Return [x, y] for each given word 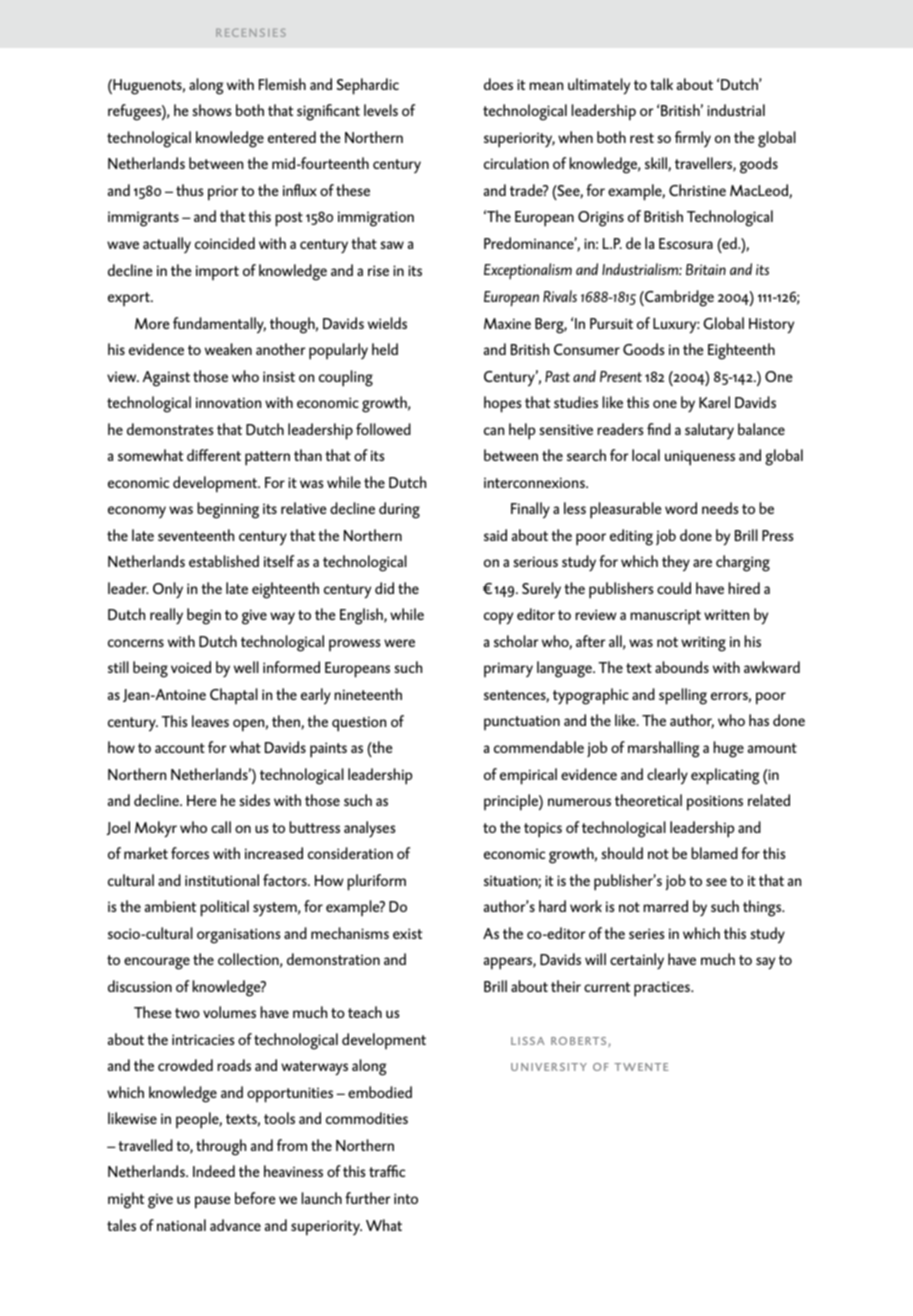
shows [211, 110]
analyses [369, 829]
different [214, 455]
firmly [693, 139]
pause [212, 1202]
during [399, 510]
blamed [714, 853]
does [498, 84]
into [406, 1198]
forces [190, 853]
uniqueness [700, 458]
